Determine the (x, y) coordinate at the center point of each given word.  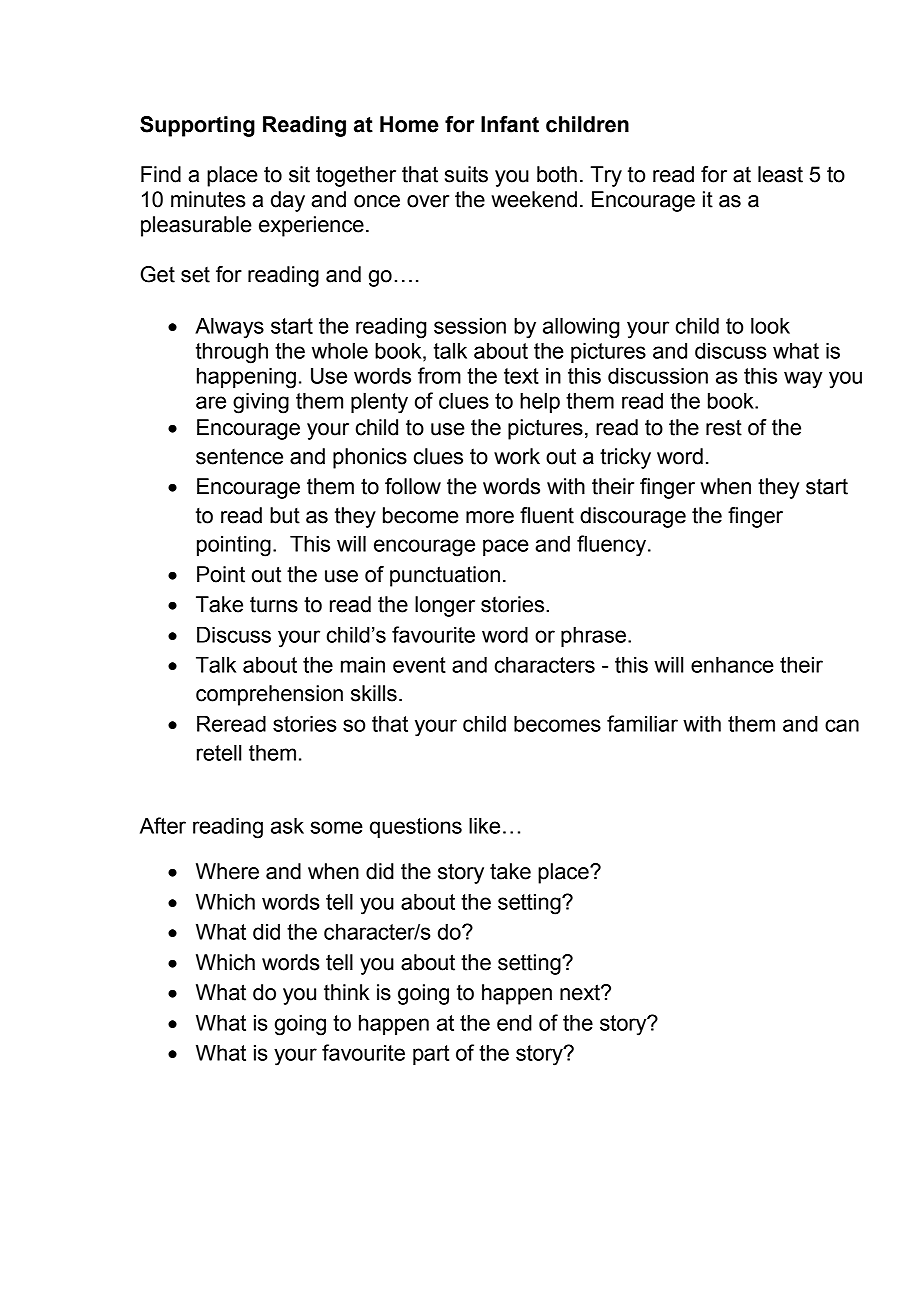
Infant (510, 124)
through (232, 353)
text (521, 376)
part (431, 1055)
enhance (732, 664)
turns (274, 604)
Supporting (197, 126)
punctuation (445, 576)
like (484, 825)
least (780, 174)
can (842, 725)
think (347, 992)
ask (287, 825)
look (770, 325)
